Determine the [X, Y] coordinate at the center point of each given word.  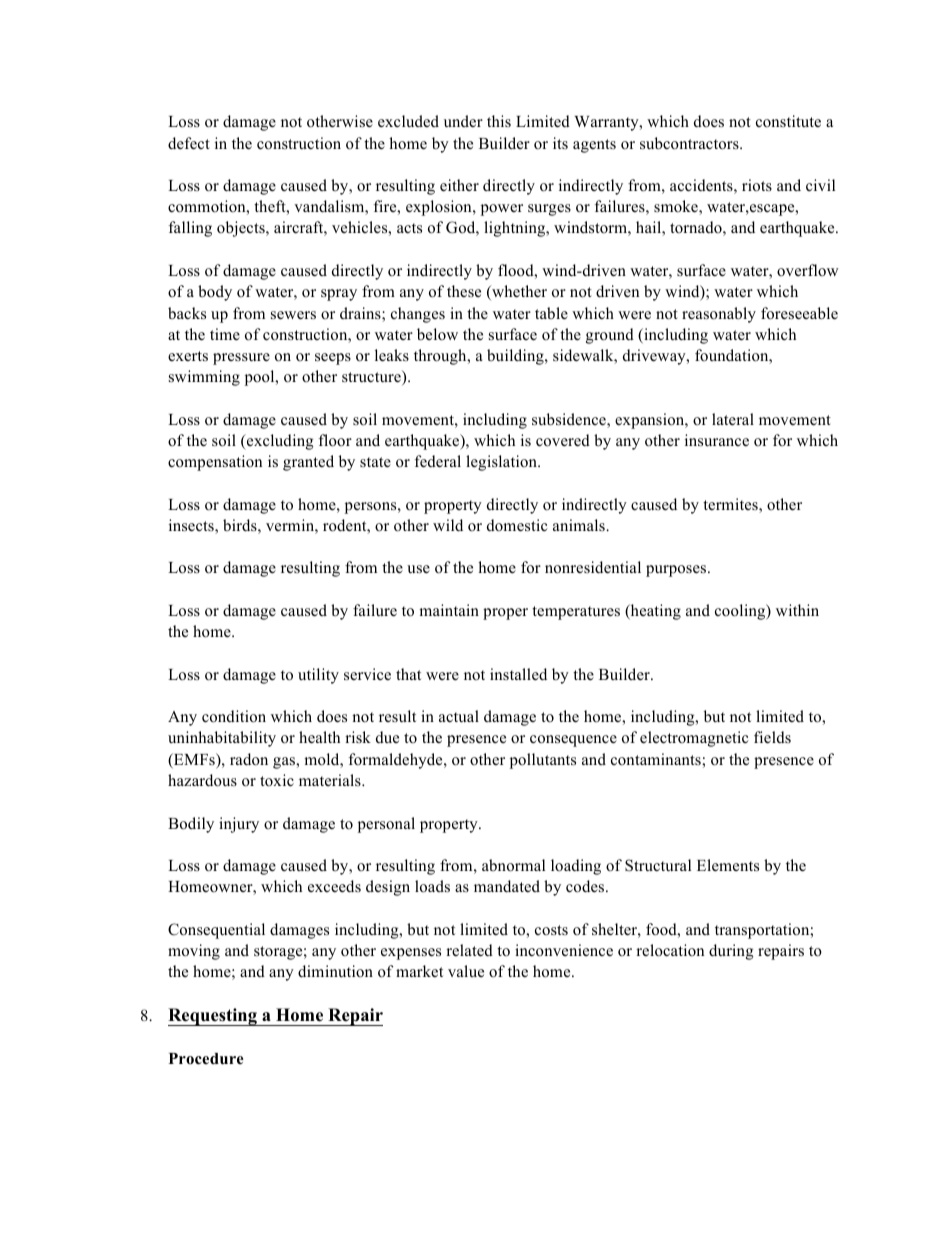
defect [189, 143]
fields [772, 737]
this [499, 121]
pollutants [543, 761]
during [731, 952]
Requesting [213, 1017]
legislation [502, 463]
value [466, 971]
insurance [717, 440]
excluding [279, 442]
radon [249, 759]
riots [757, 185]
